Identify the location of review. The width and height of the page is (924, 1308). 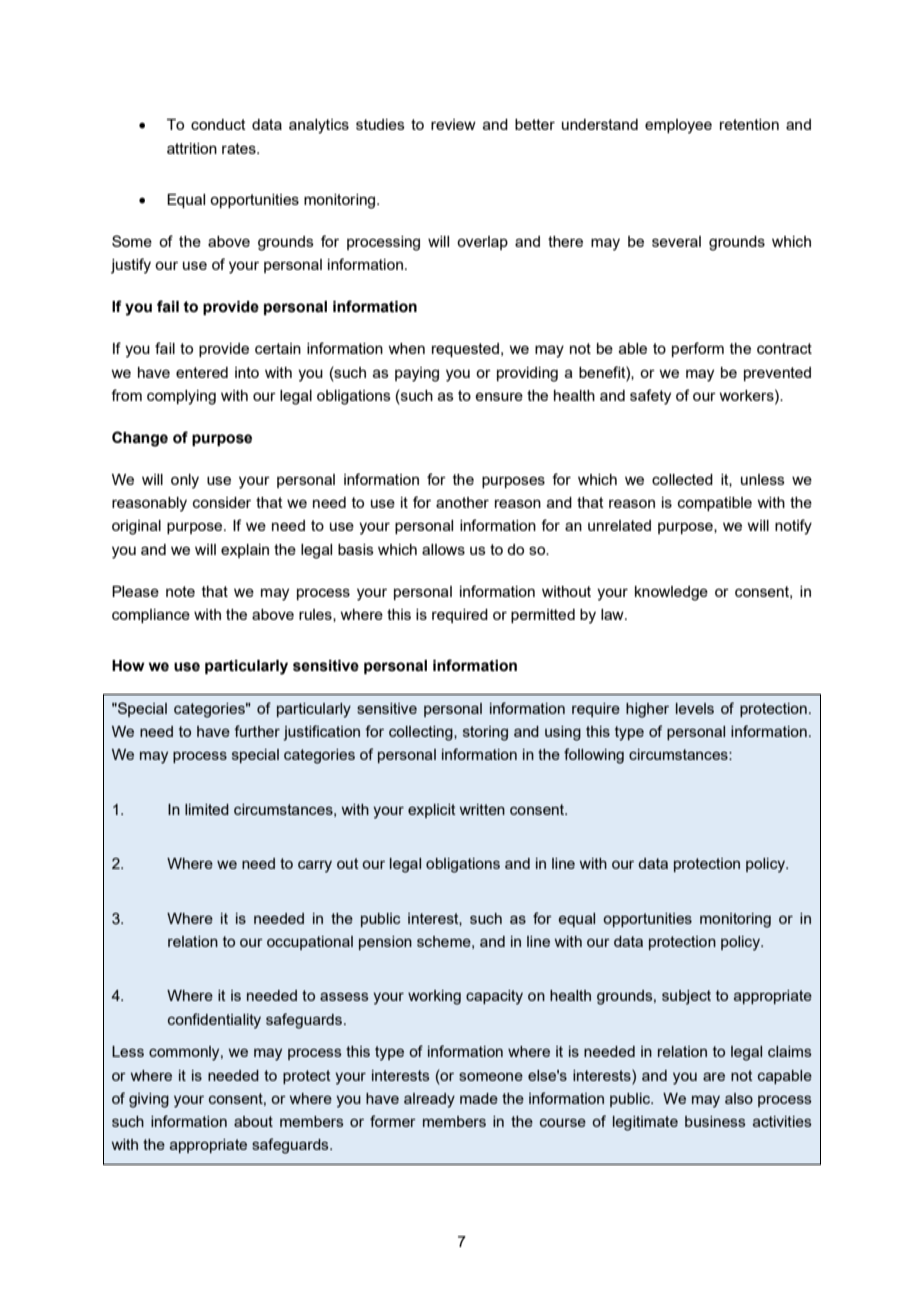
(453, 124).
